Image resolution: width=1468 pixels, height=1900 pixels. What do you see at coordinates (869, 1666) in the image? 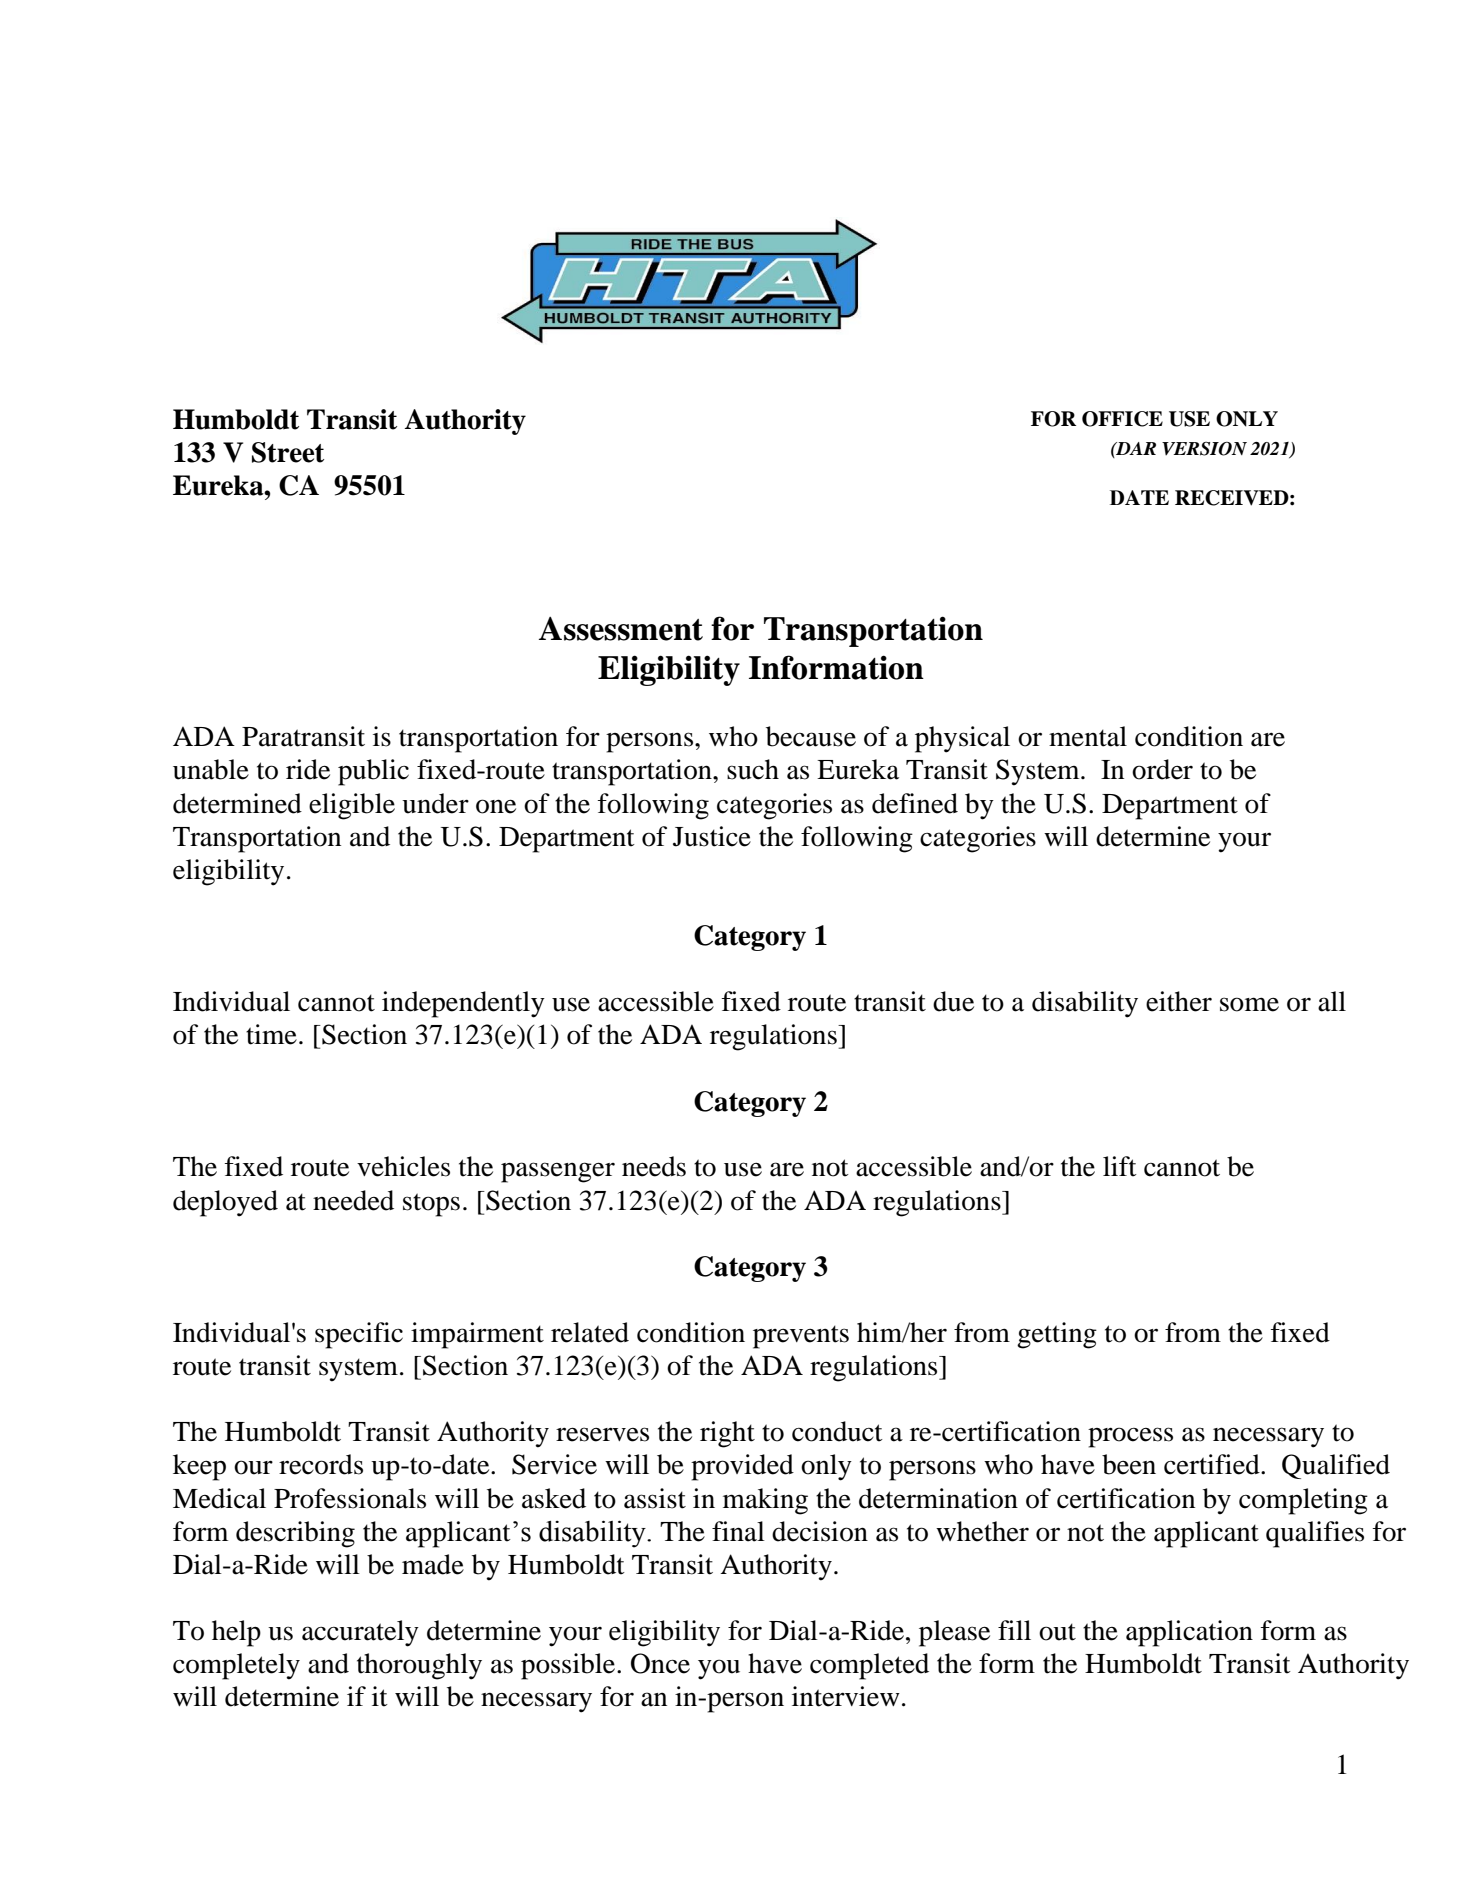
I see `completed` at bounding box center [869, 1666].
